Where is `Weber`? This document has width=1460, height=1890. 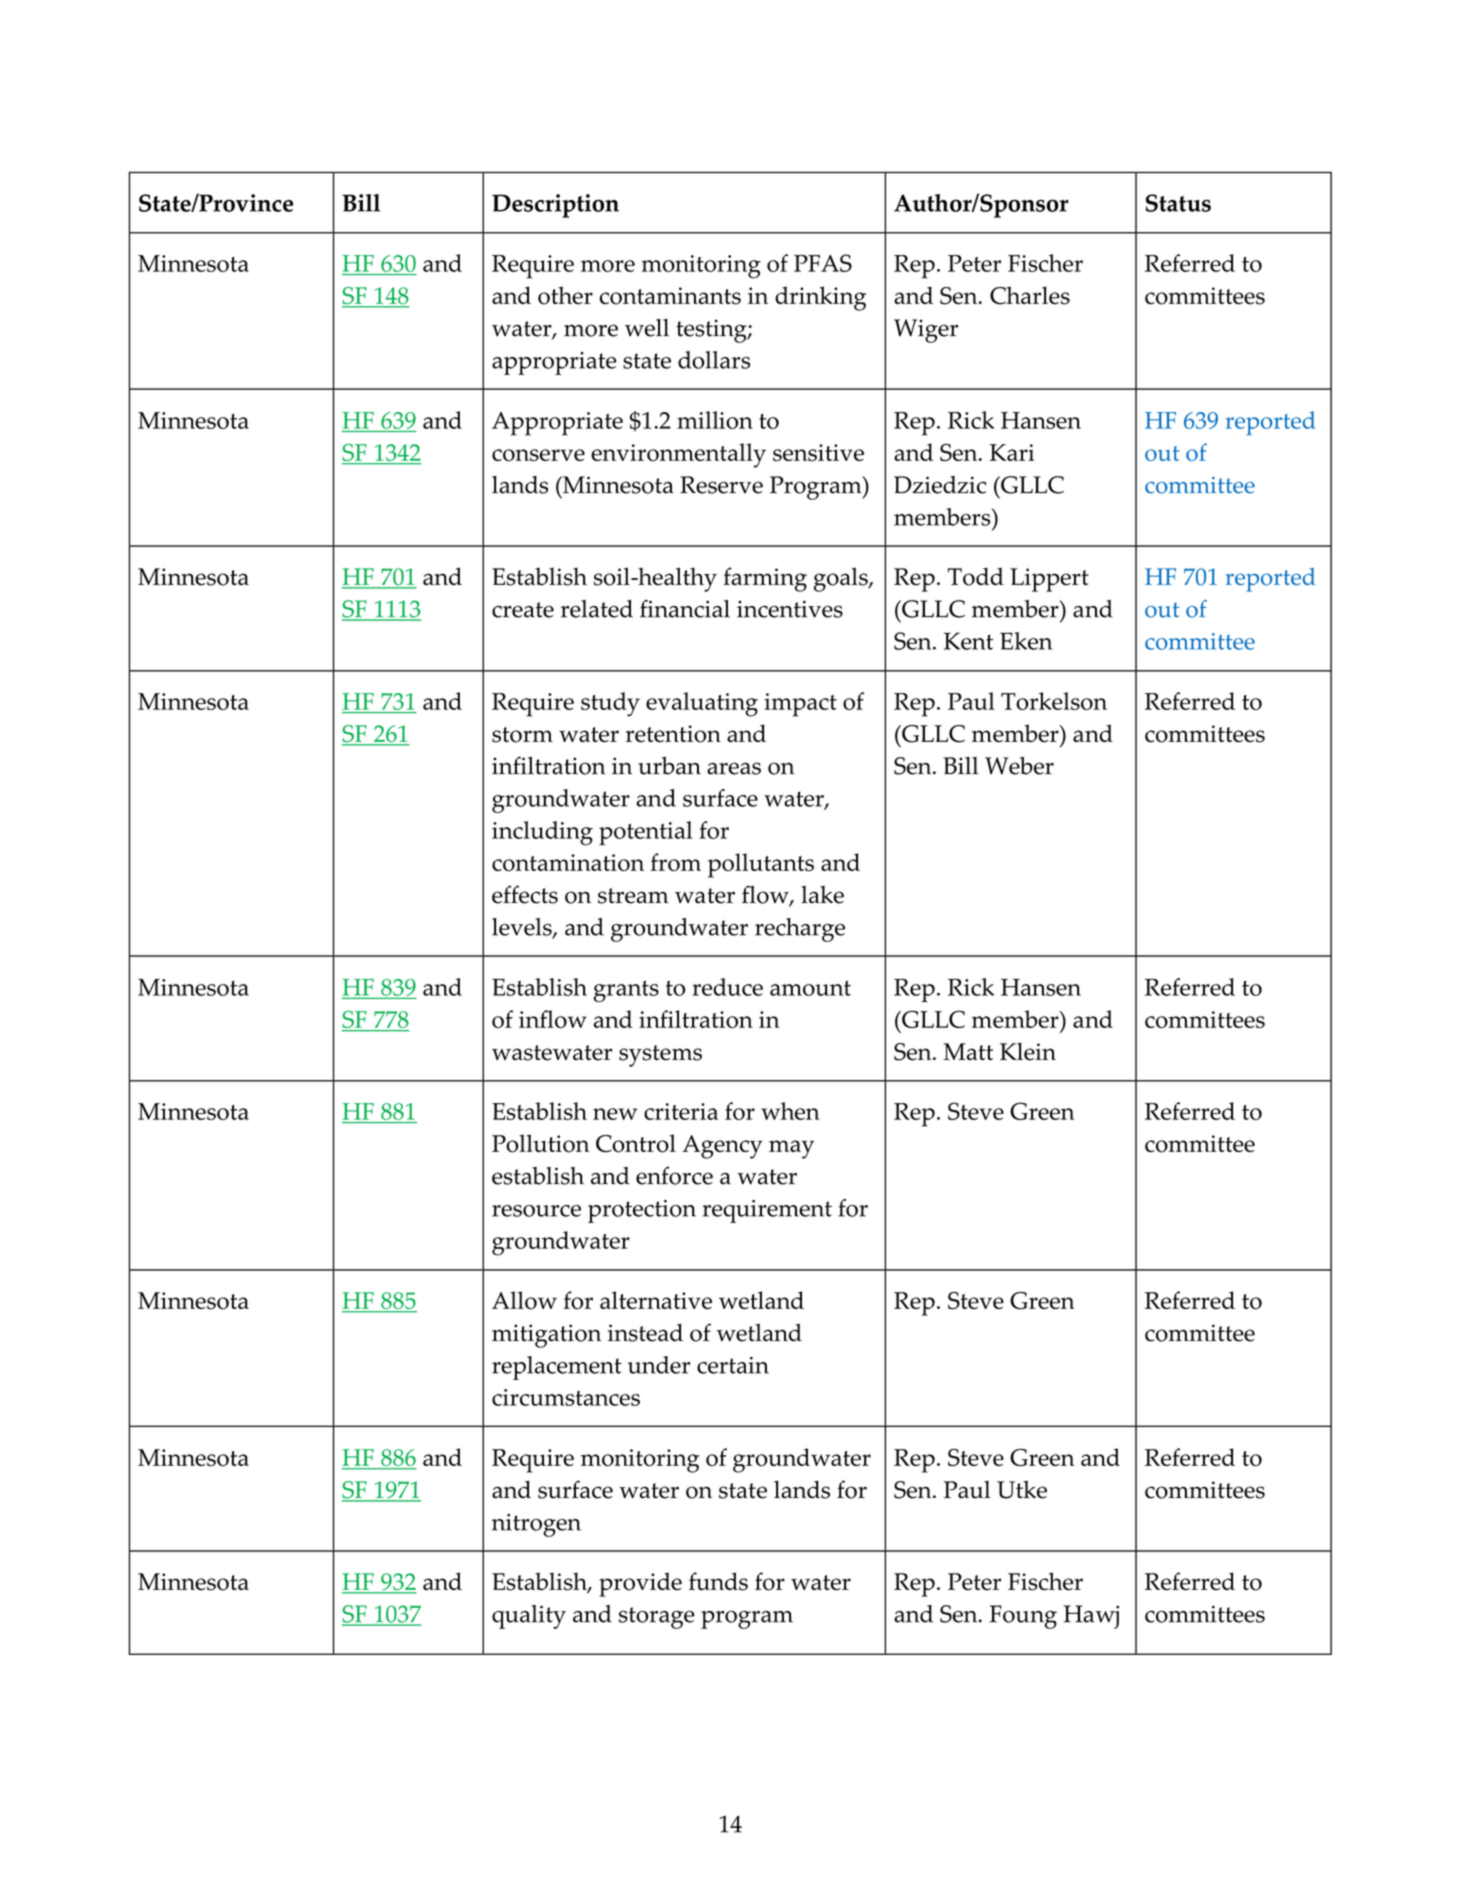
Weber is located at coordinates (1019, 766).
